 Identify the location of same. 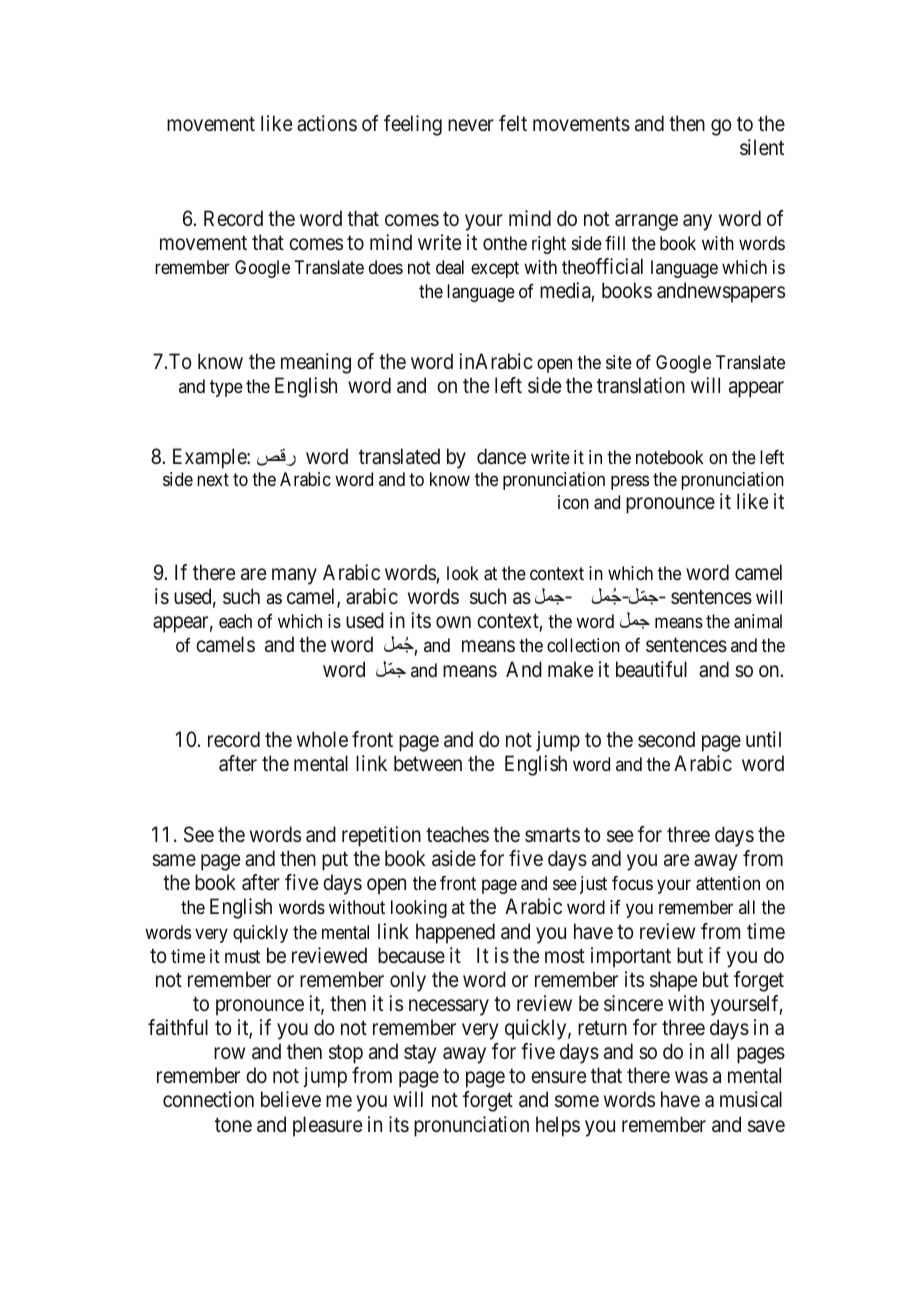
(174, 861).
